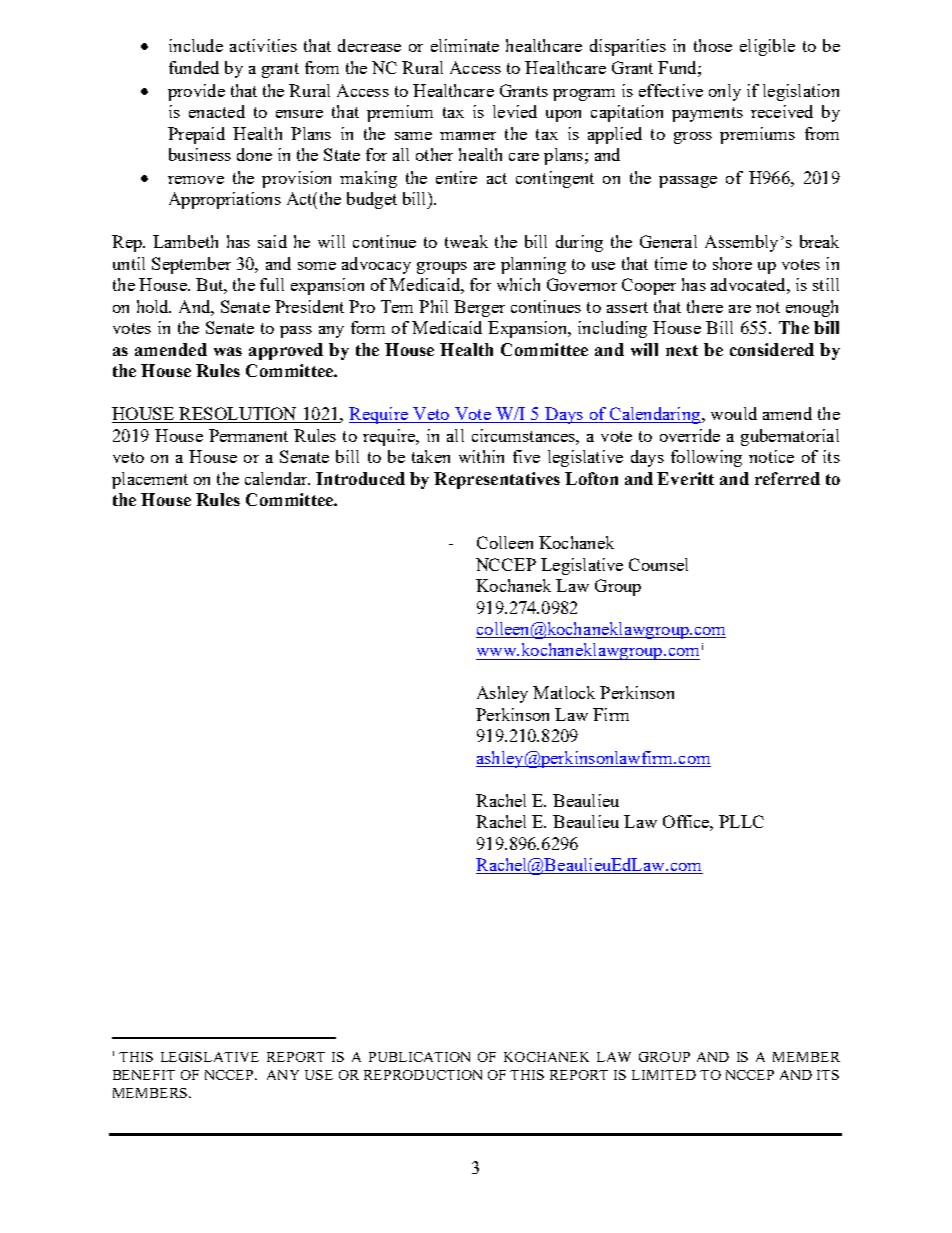 This document has width=952, height=1233. What do you see at coordinates (741, 821) in the document?
I see `PLLC` at bounding box center [741, 821].
